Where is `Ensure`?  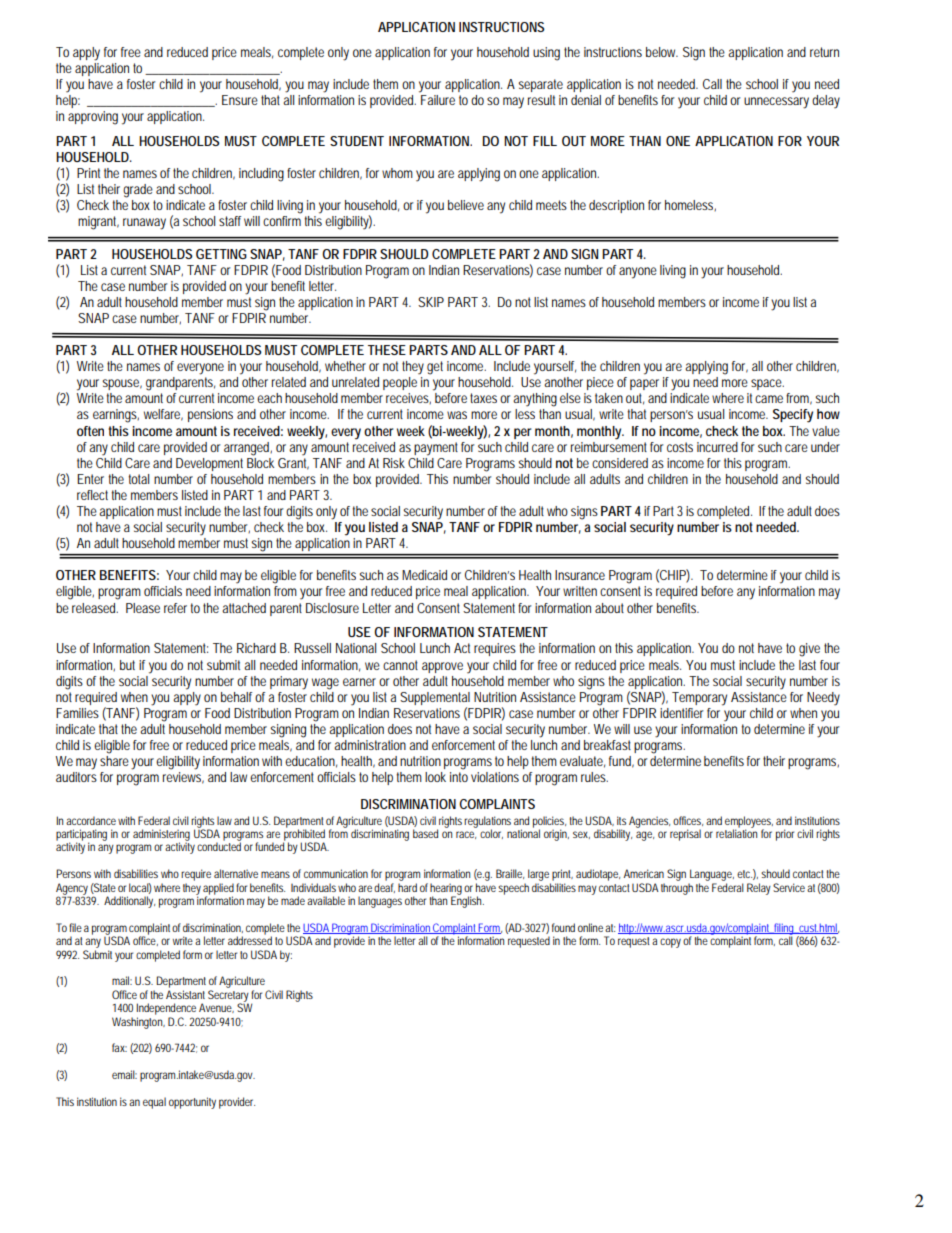 Ensure is located at coordinates (240, 100).
